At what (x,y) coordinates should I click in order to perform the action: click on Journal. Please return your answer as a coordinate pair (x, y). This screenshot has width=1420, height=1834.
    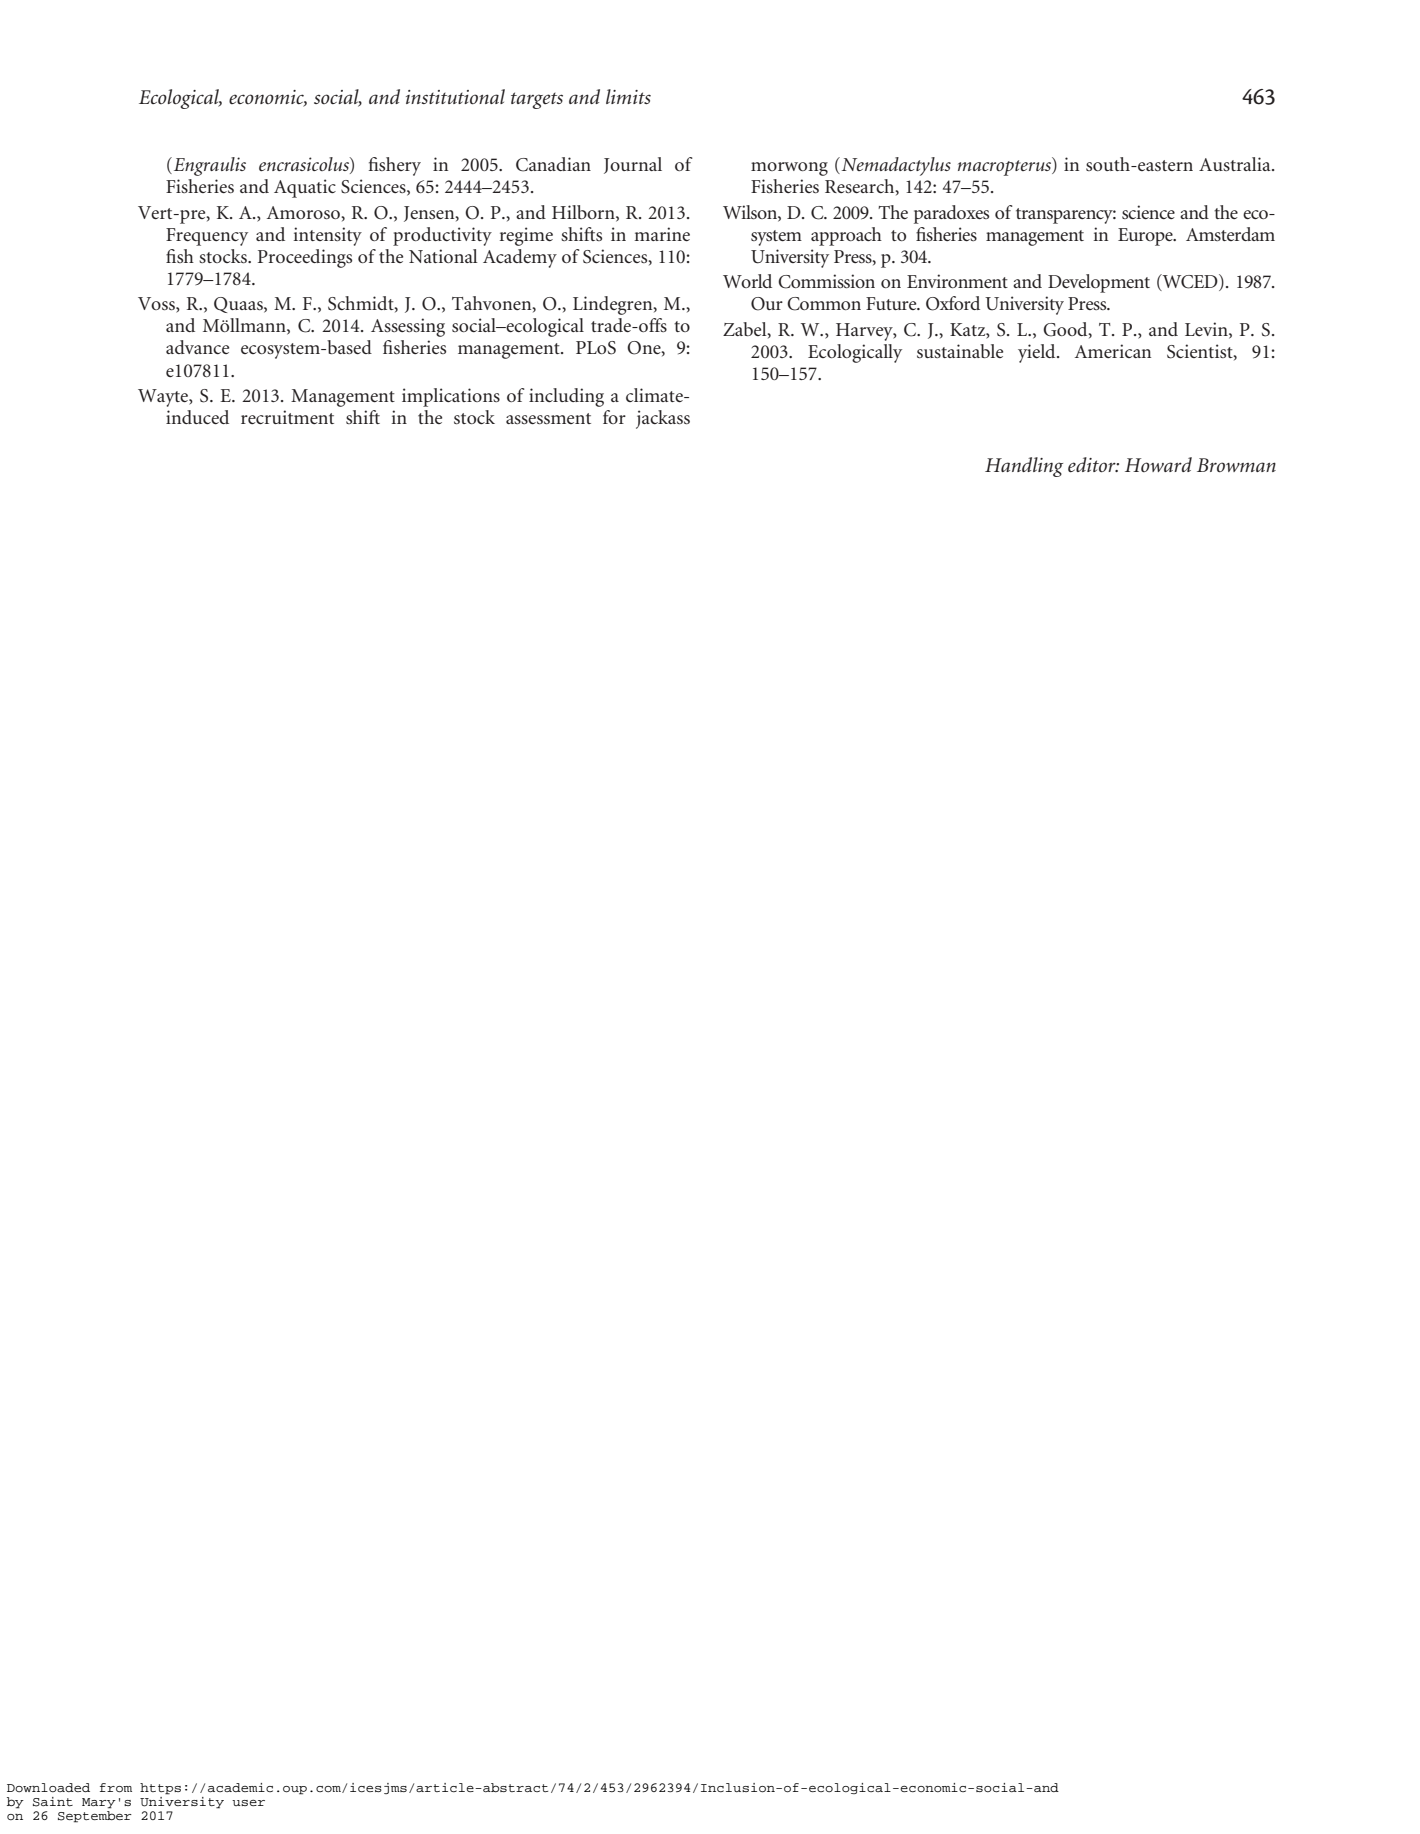
    Looking at the image, I should click on (633, 165).
